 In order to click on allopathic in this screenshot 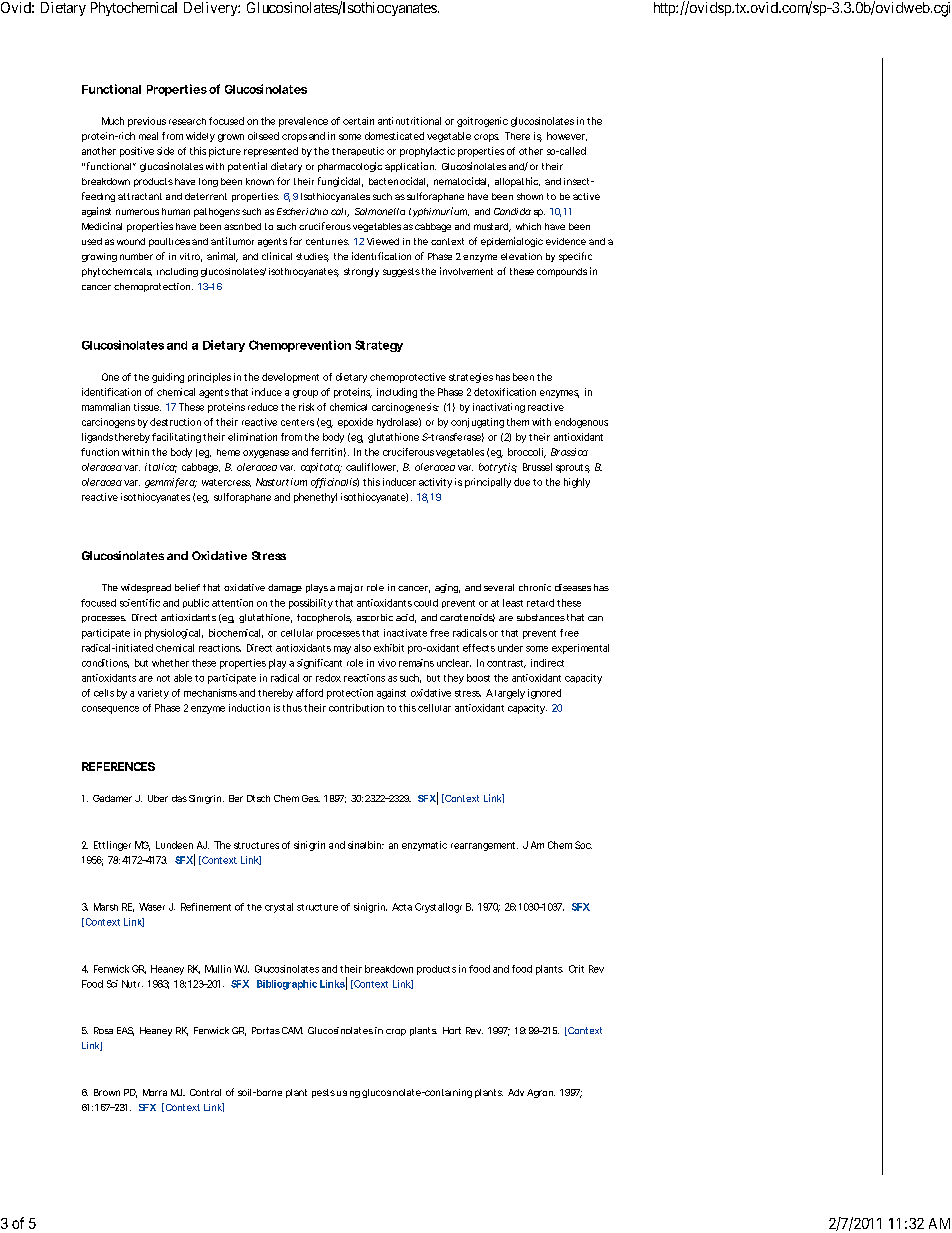, I will do `click(517, 182)`.
